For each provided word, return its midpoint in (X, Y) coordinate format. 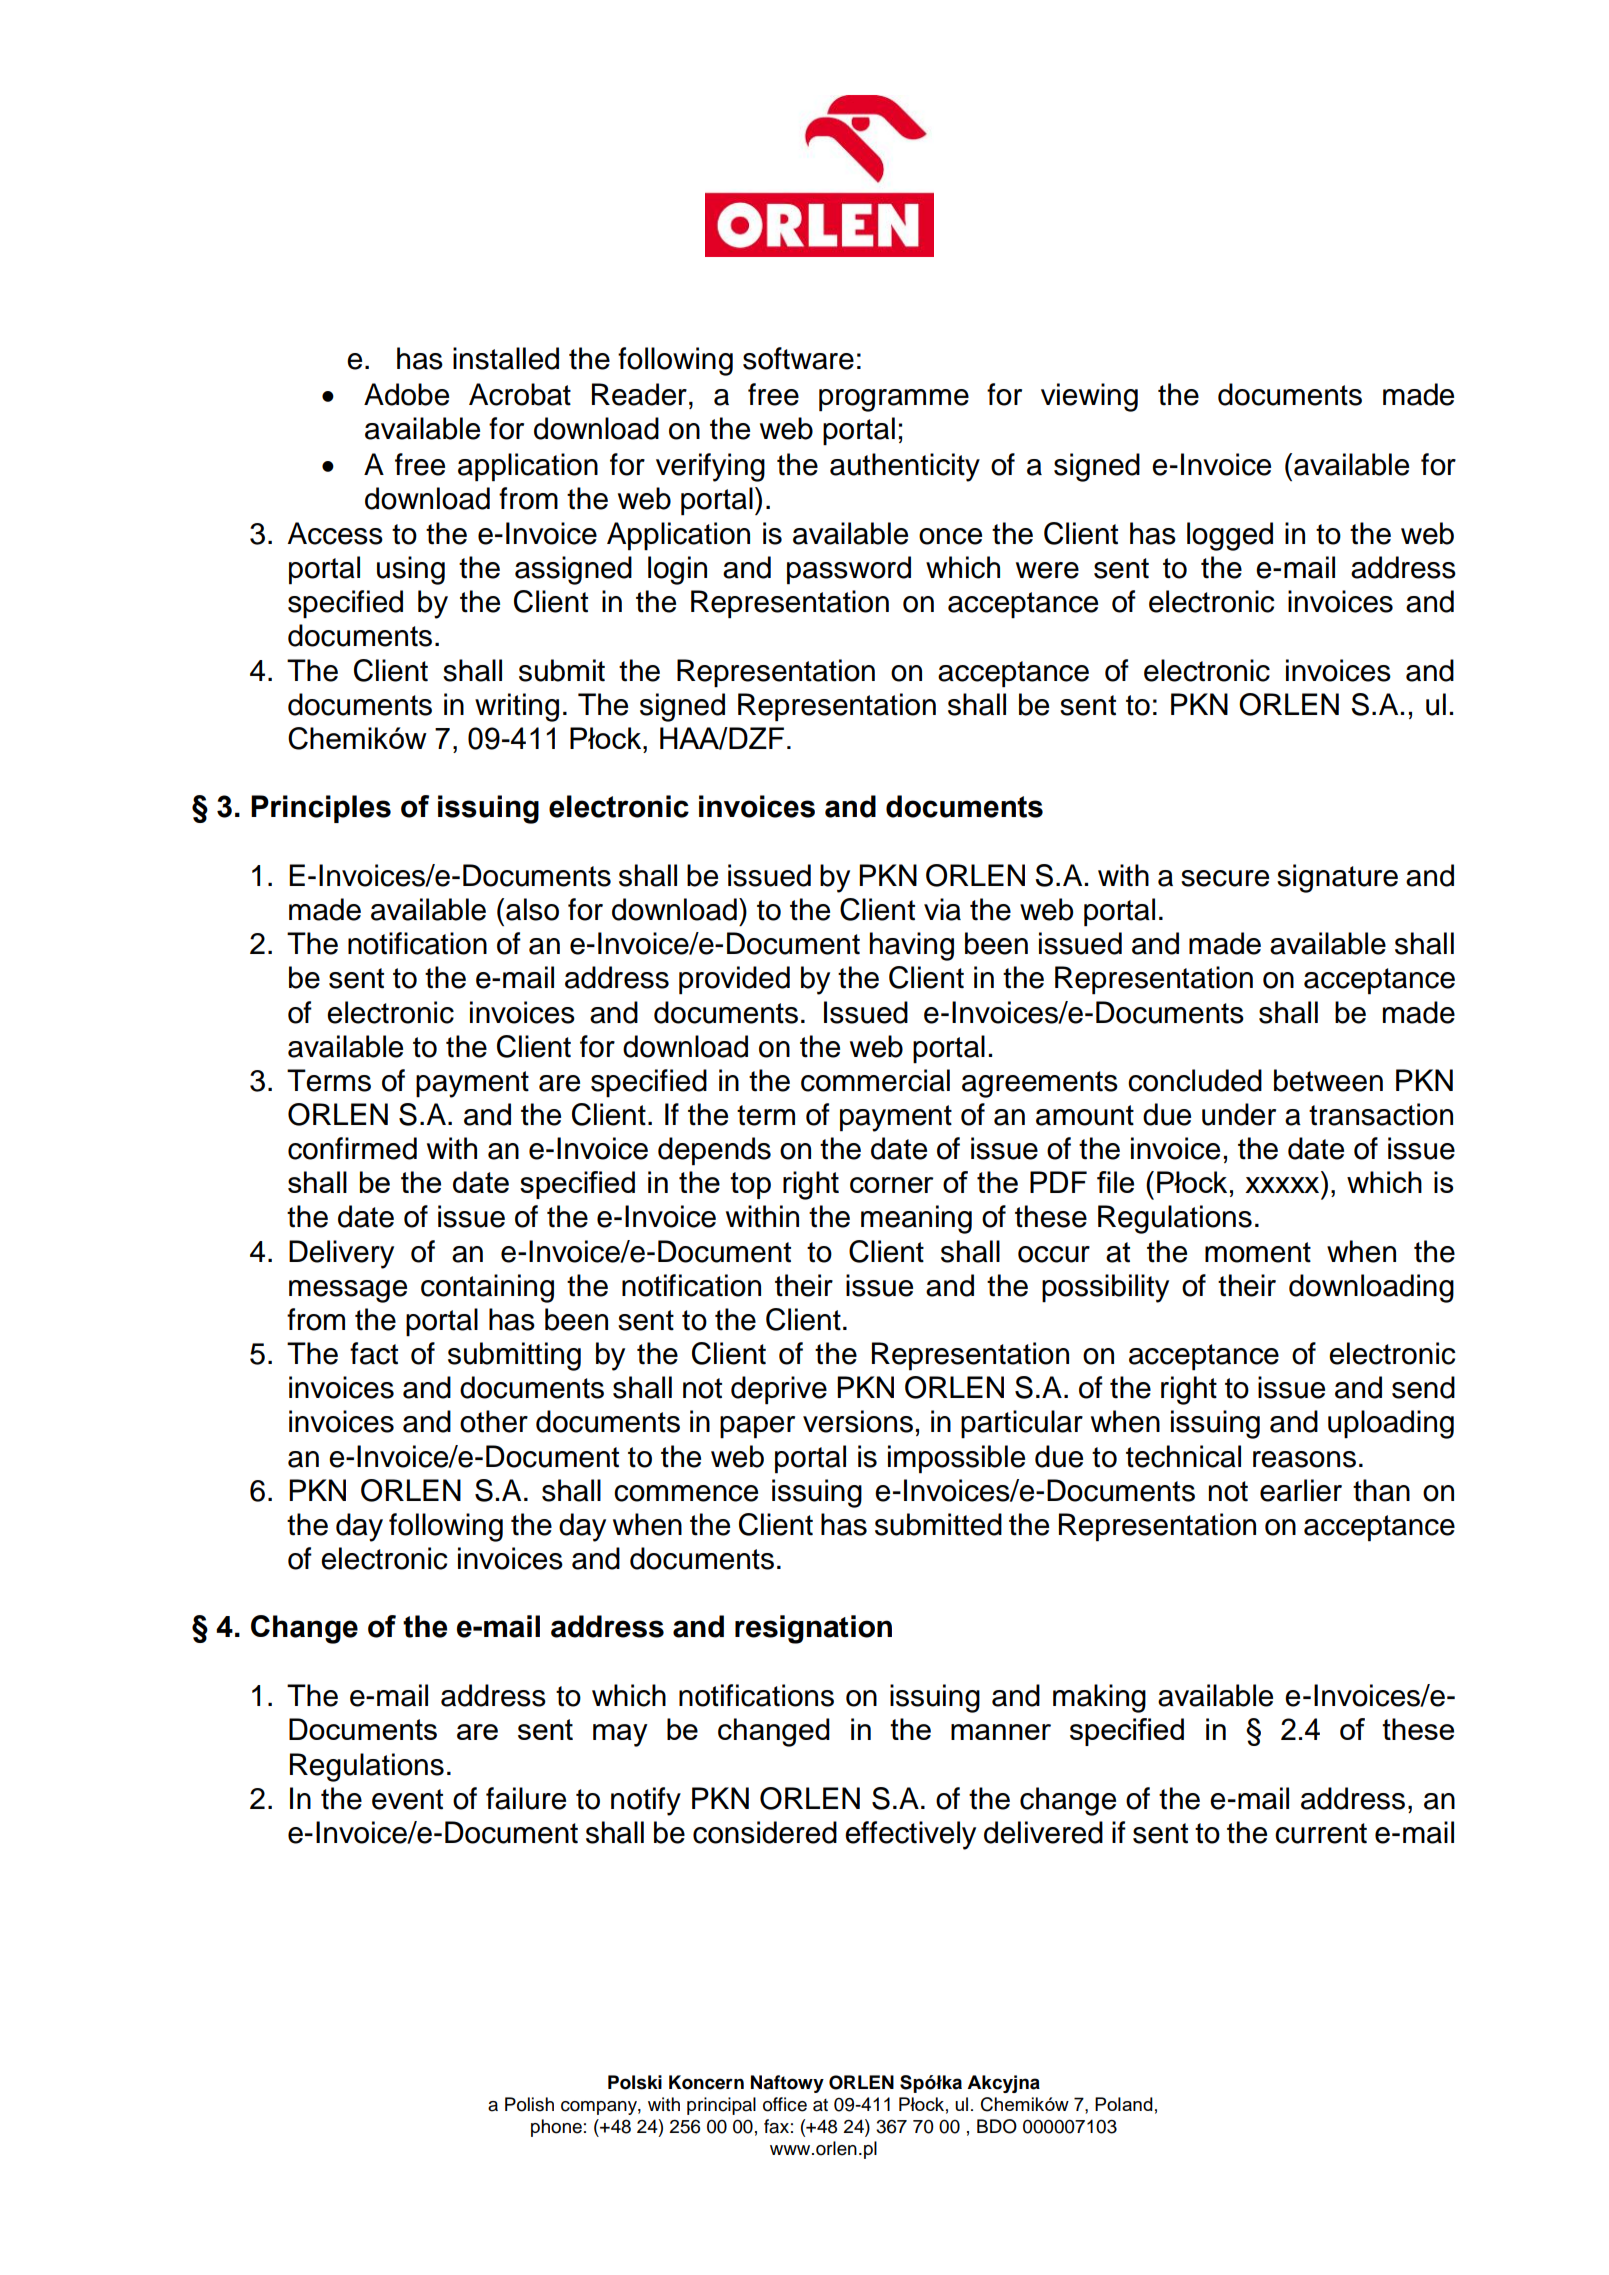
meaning (916, 1219)
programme (894, 400)
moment (1258, 1252)
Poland (1124, 2104)
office (785, 2104)
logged (1230, 536)
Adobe (406, 394)
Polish (529, 2104)
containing (487, 1288)
